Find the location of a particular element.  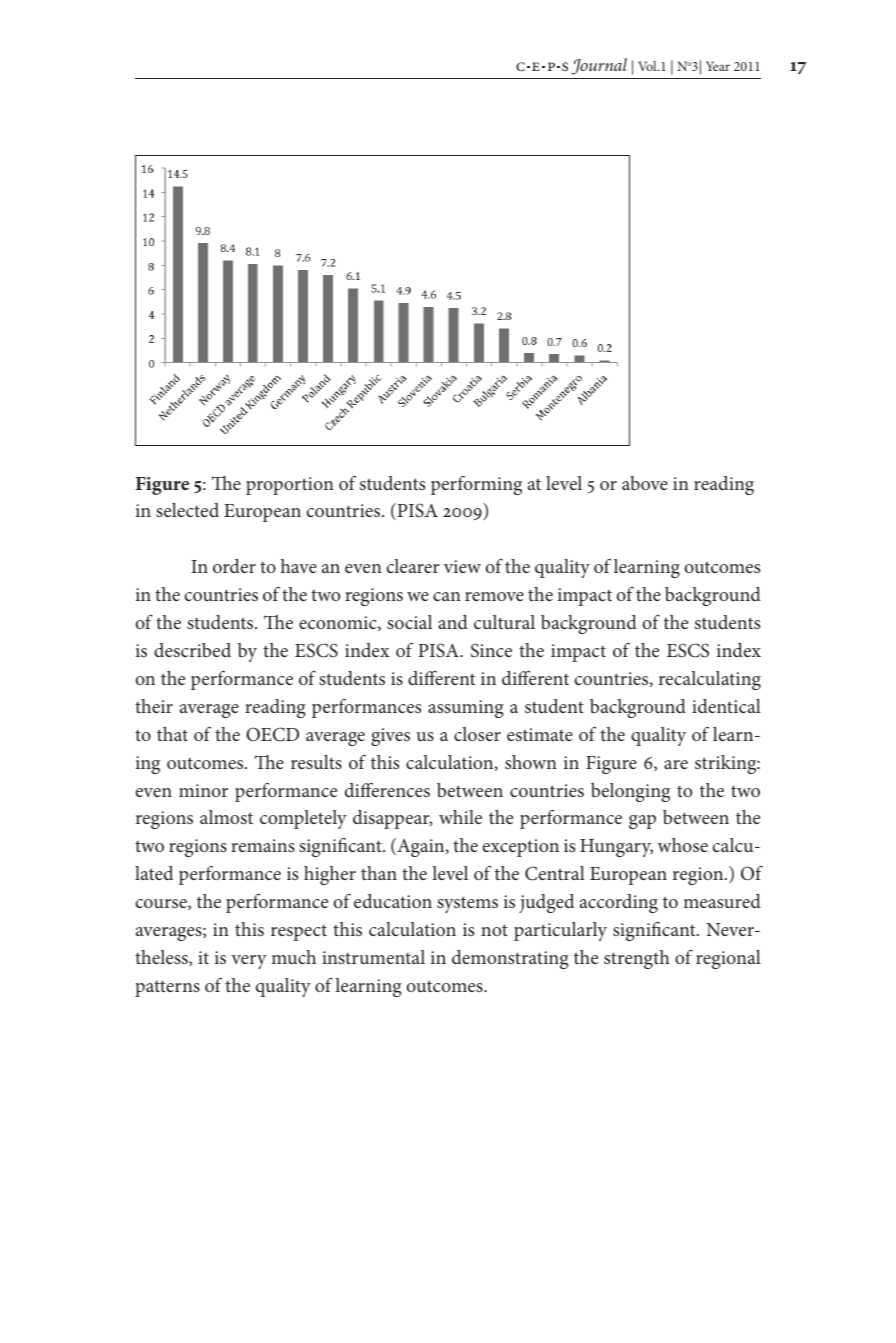

not is located at coordinates (494, 930).
